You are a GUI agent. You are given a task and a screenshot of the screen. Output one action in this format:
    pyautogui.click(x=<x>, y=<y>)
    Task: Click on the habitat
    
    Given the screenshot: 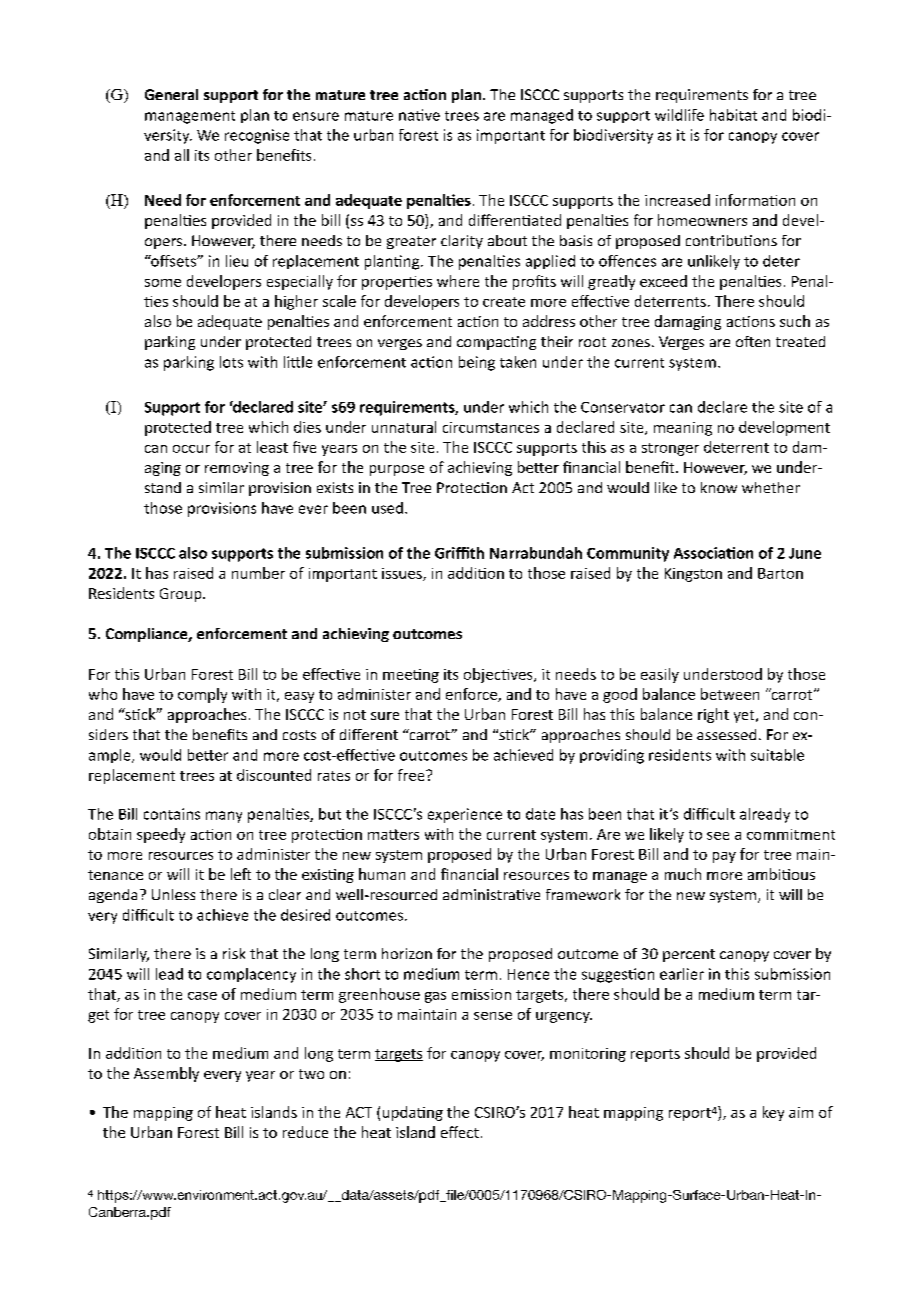 What is the action you would take?
    pyautogui.click(x=733, y=115)
